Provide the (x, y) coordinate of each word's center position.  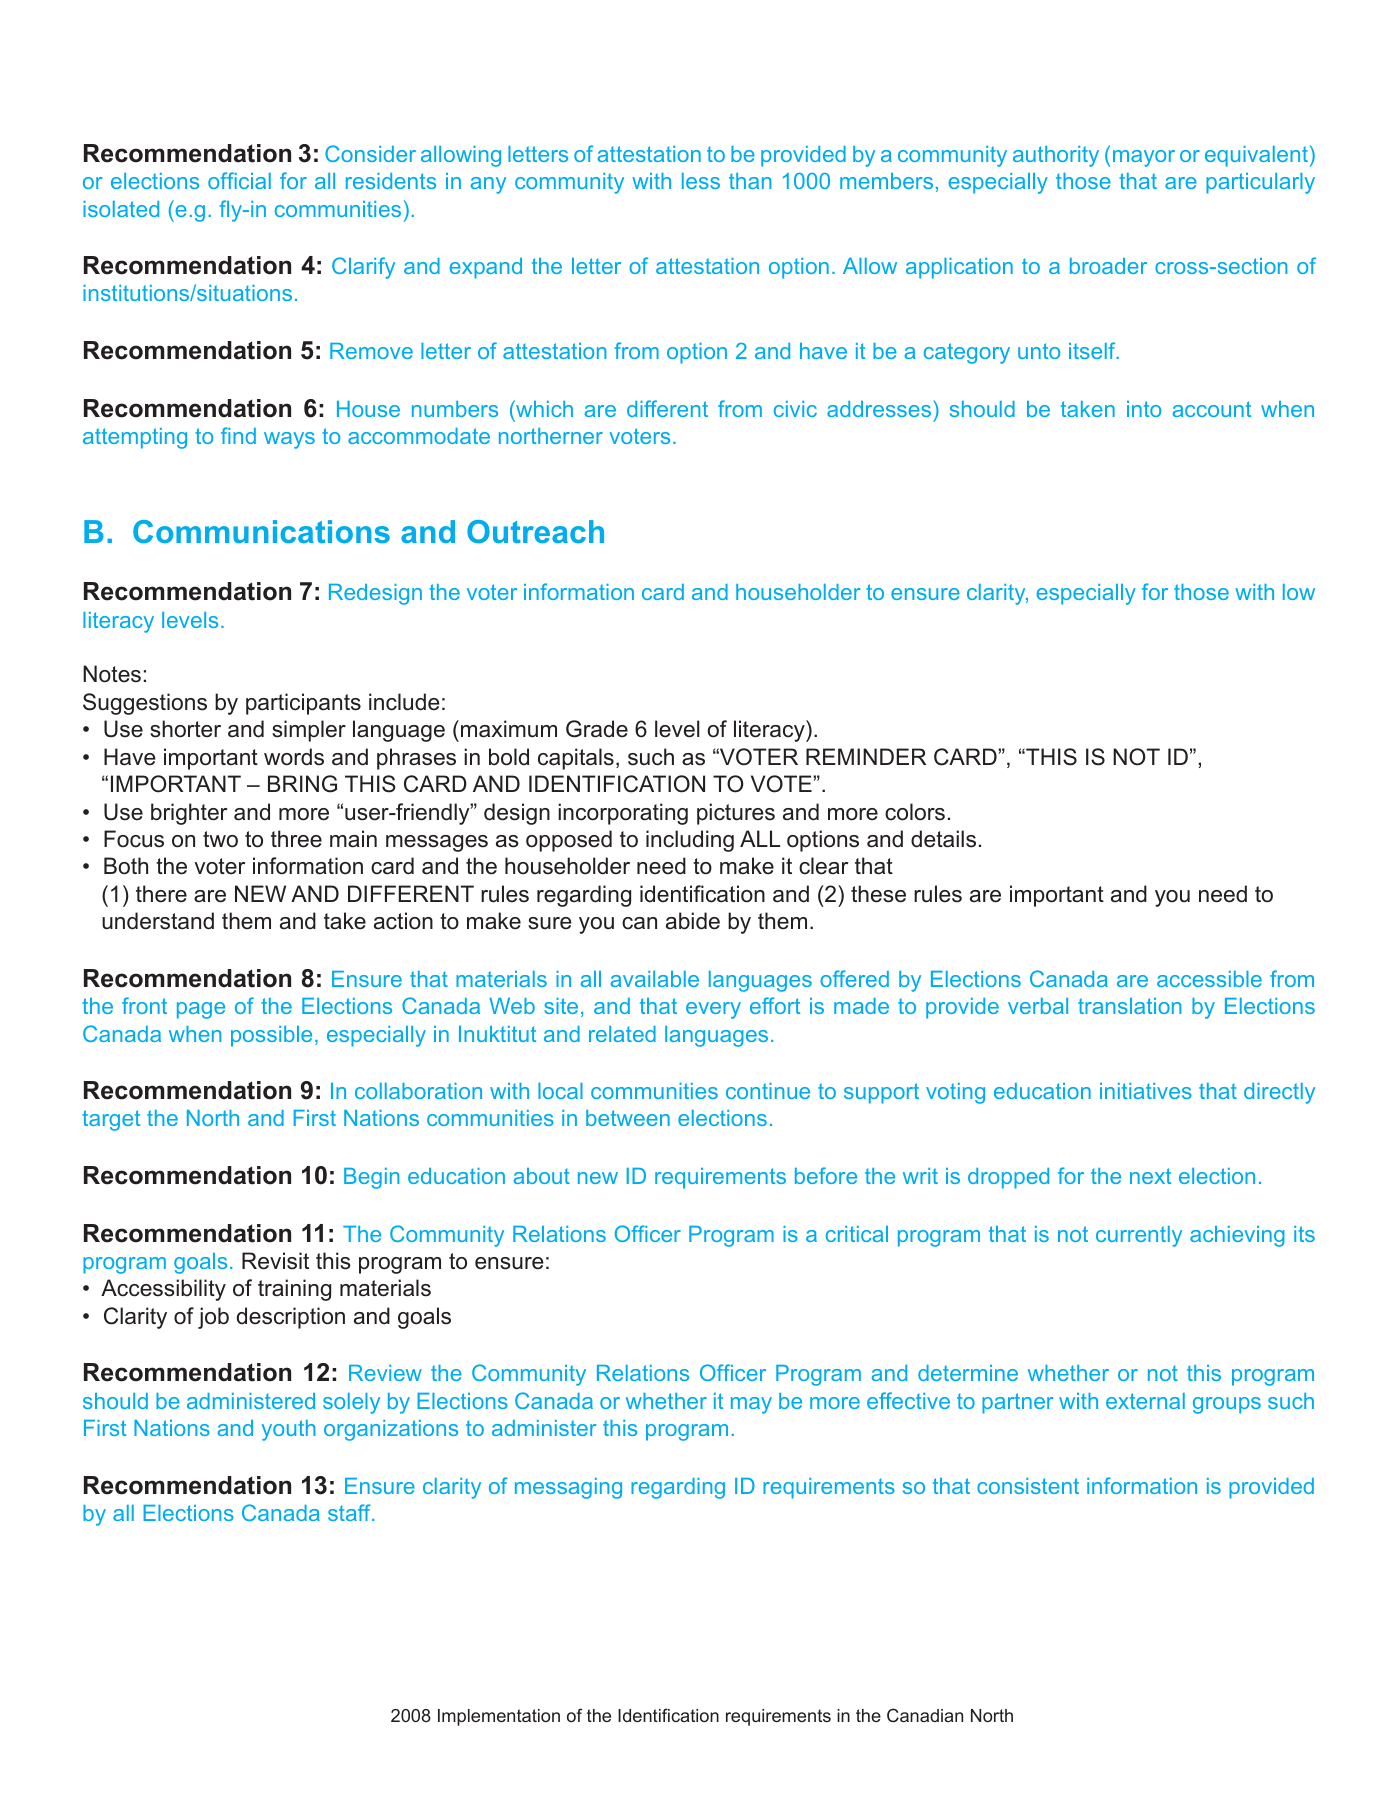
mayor (1144, 158)
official (239, 180)
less (701, 181)
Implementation (499, 1717)
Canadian (925, 1715)
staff (350, 1512)
